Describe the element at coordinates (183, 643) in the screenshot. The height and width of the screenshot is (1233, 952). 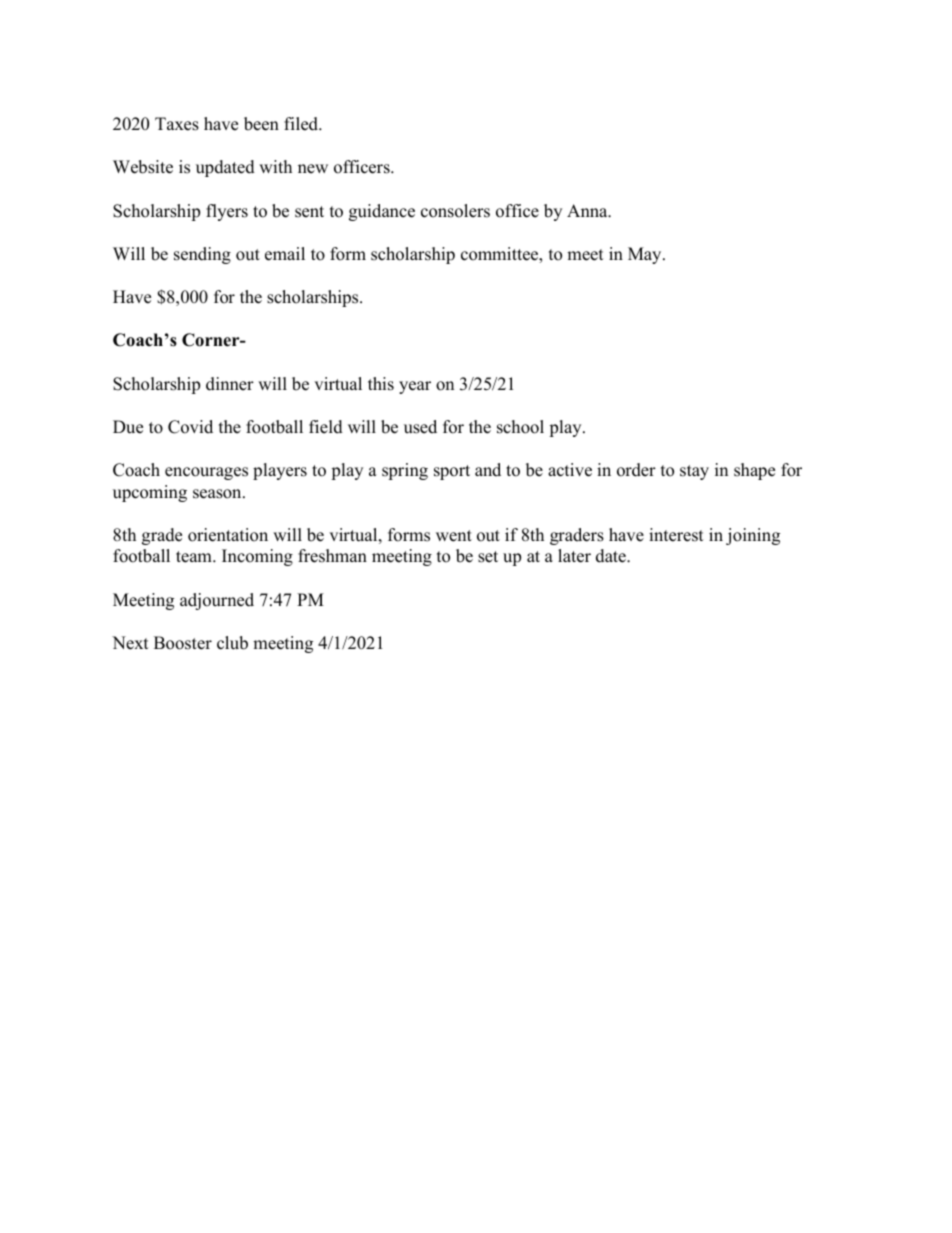
I see `Booster` at that location.
